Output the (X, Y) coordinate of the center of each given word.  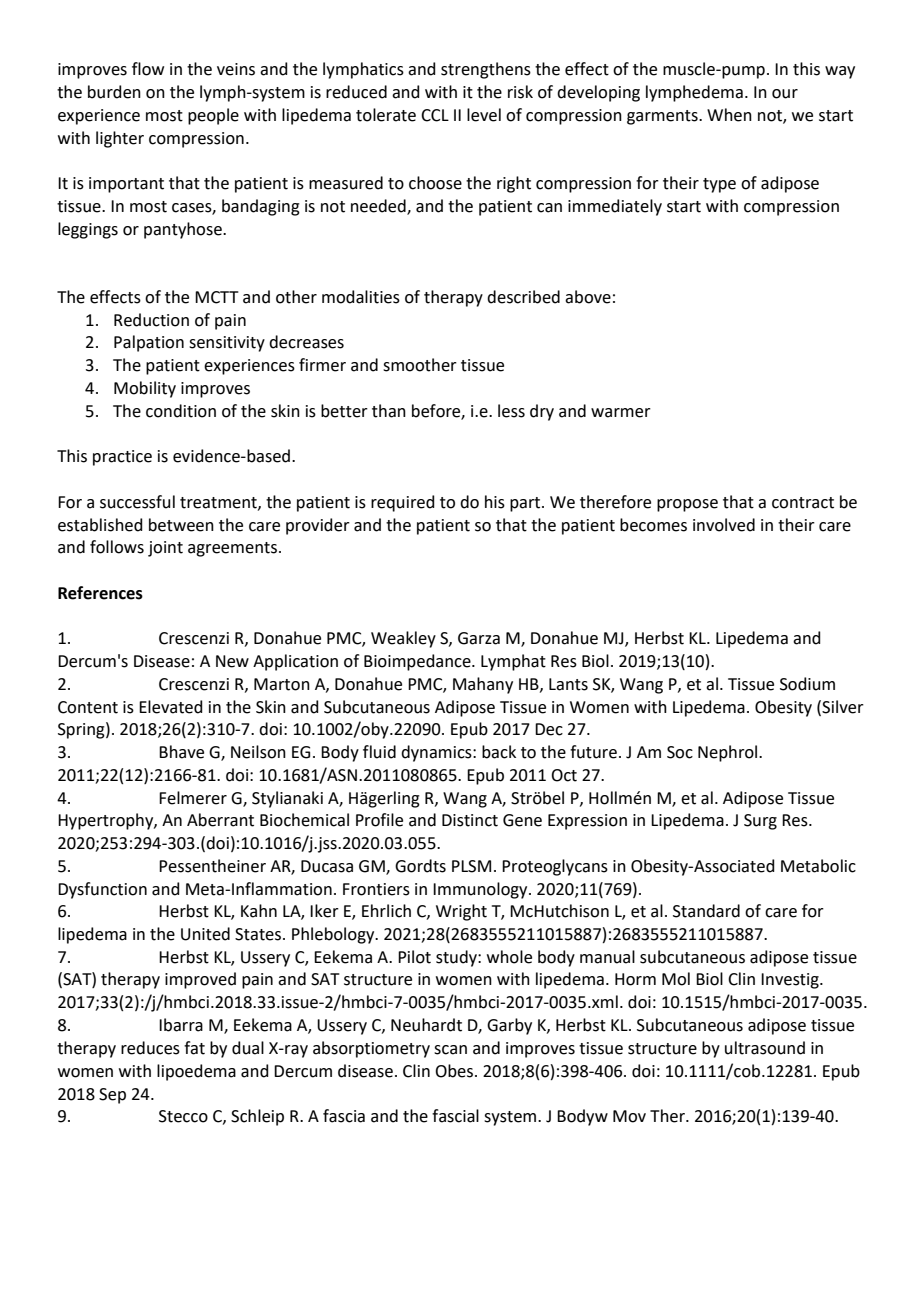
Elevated (171, 707)
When (729, 115)
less (511, 411)
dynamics (437, 753)
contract (803, 503)
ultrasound (765, 1048)
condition (181, 411)
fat (194, 1048)
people (213, 116)
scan (450, 1050)
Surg (760, 822)
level (484, 115)
